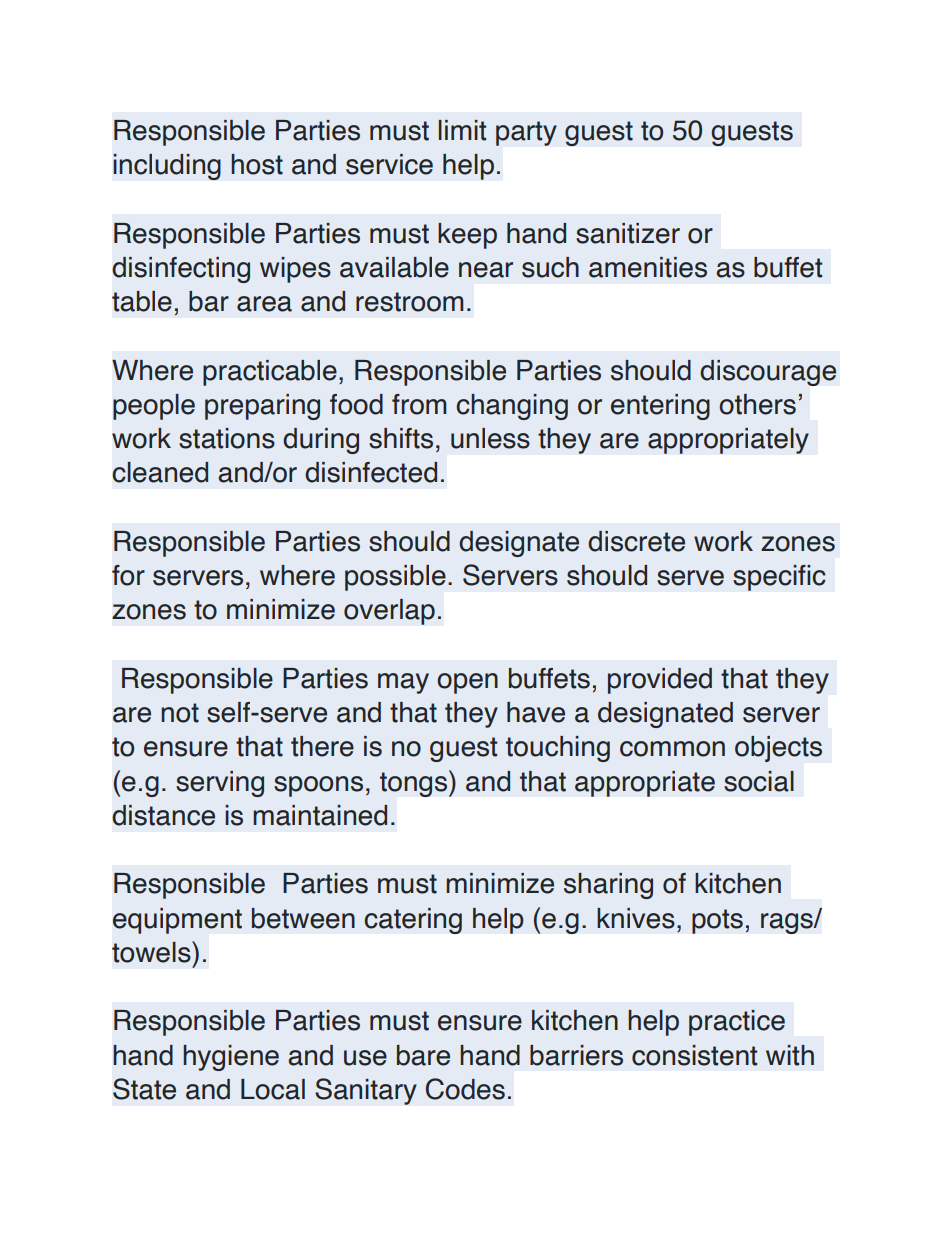 The width and height of the screenshot is (952, 1233). What do you see at coordinates (154, 407) in the screenshot?
I see `people` at bounding box center [154, 407].
